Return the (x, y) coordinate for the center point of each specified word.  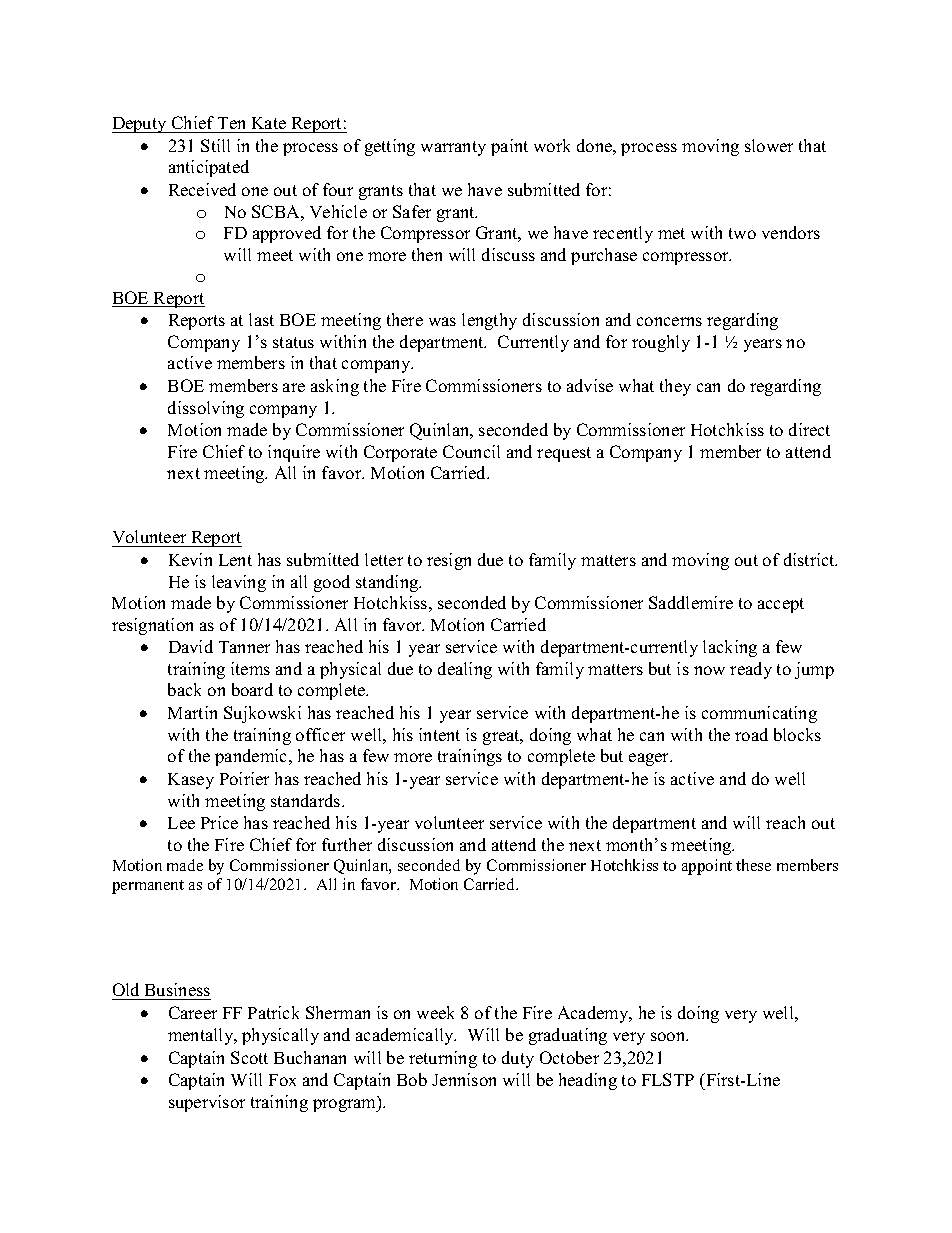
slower (769, 145)
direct (809, 429)
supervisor (207, 1103)
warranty (453, 148)
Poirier (244, 778)
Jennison (464, 1079)
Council (471, 451)
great (502, 737)
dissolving (206, 409)
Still (215, 145)
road (751, 734)
